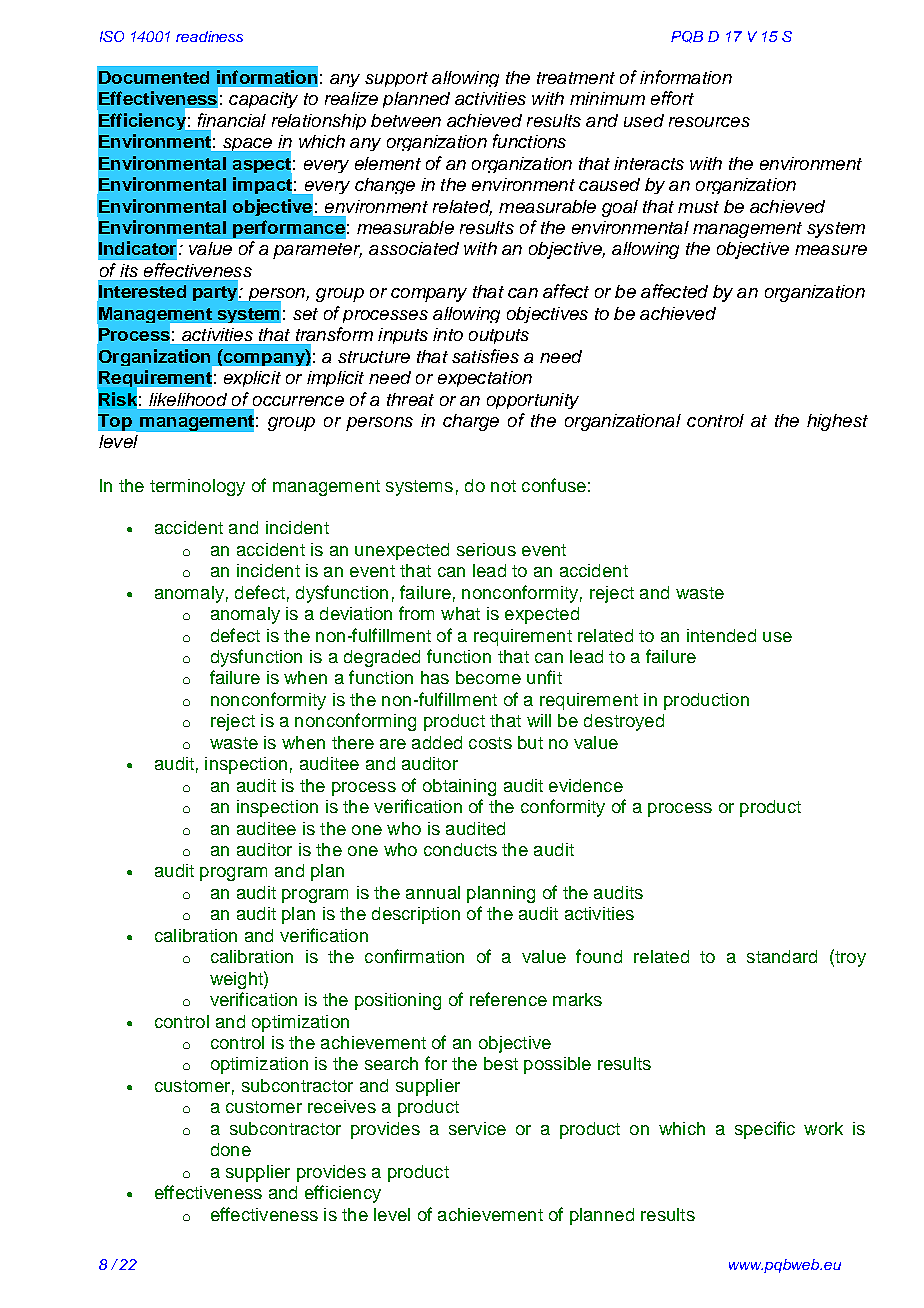  What do you see at coordinates (765, 1130) in the document?
I see `specific` at bounding box center [765, 1130].
